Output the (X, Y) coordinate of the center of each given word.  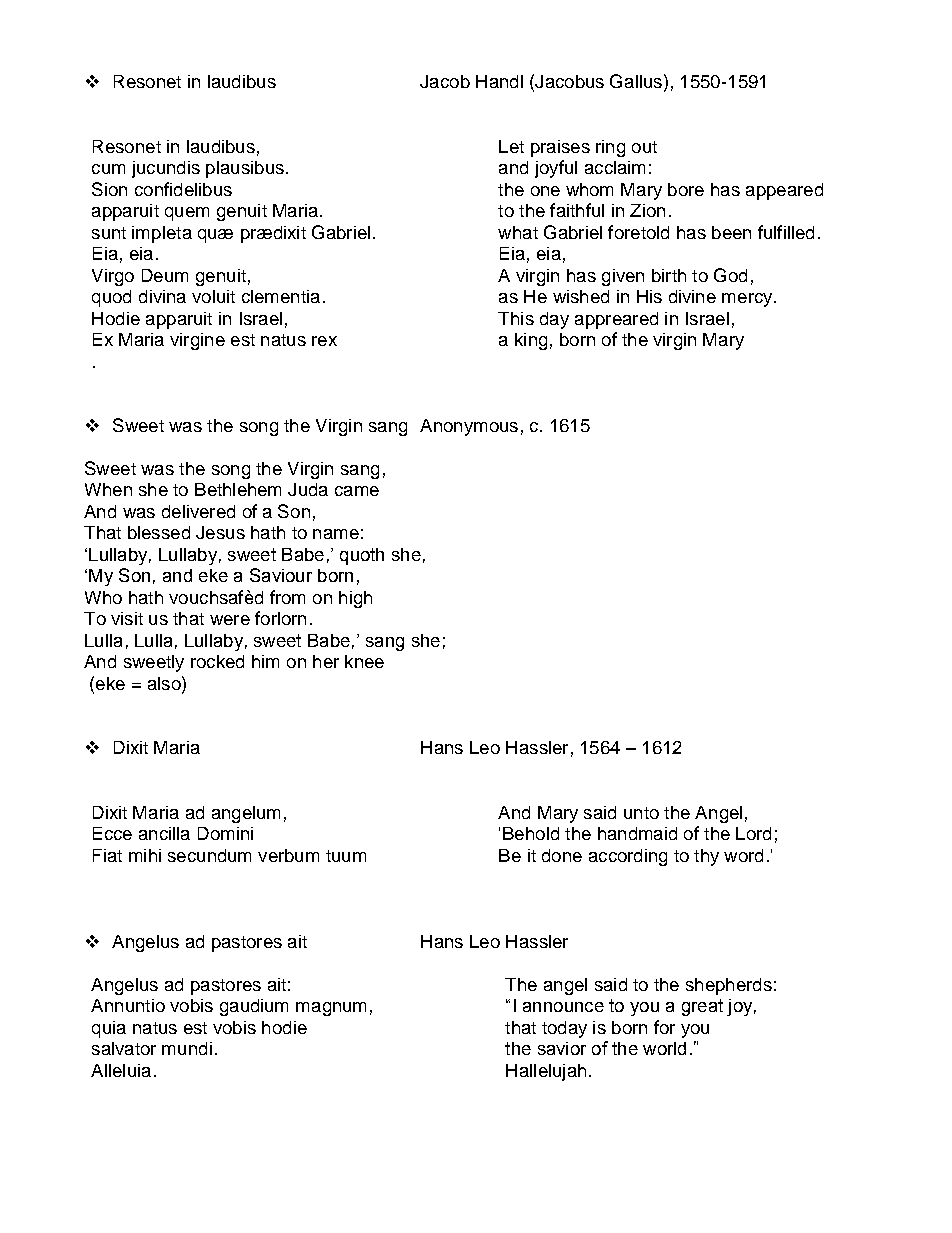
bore (686, 189)
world (664, 1048)
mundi (187, 1048)
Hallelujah (546, 1072)
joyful (556, 169)
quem (187, 214)
